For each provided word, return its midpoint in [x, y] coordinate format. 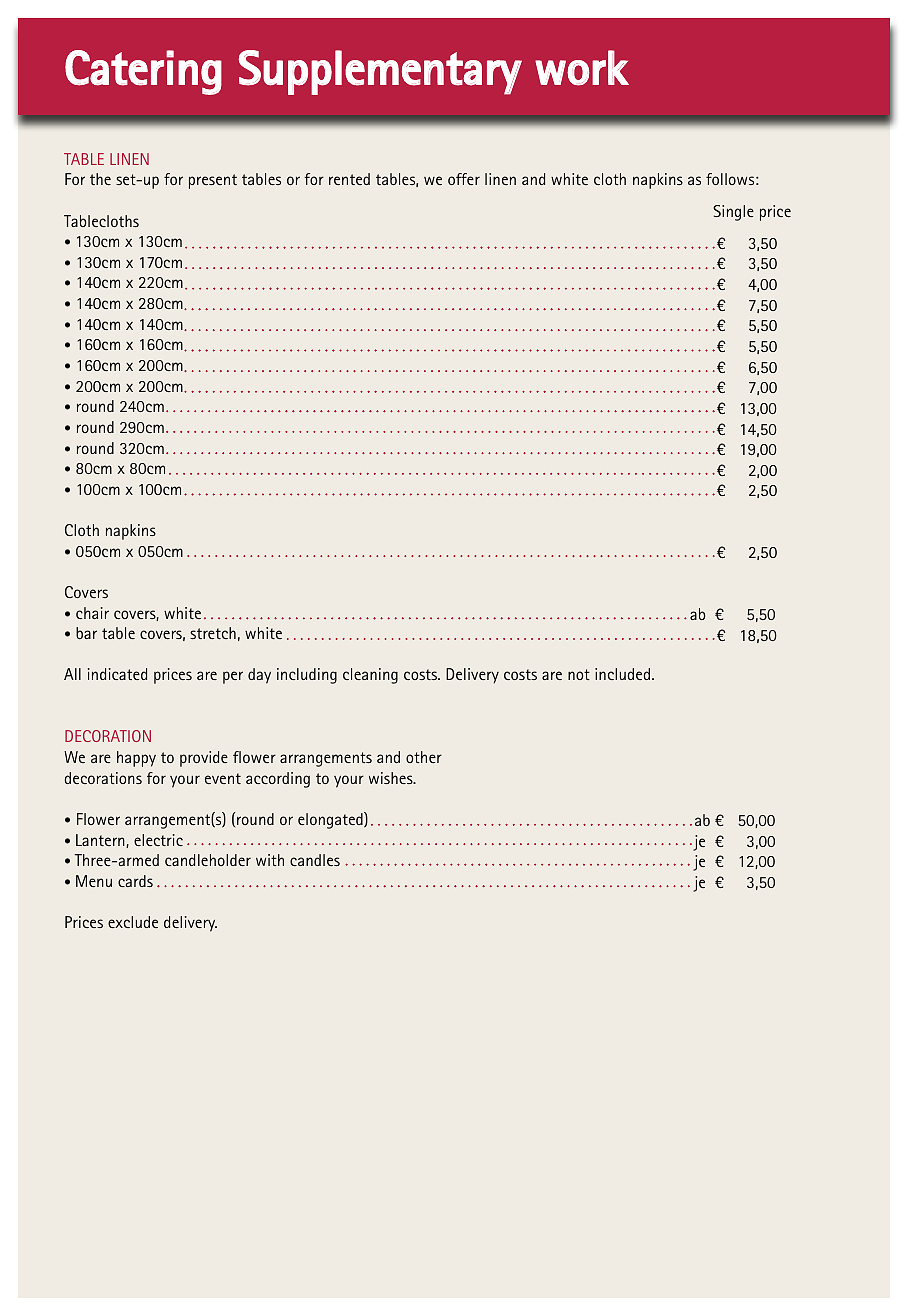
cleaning [370, 676]
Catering [143, 72]
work [582, 68]
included [622, 674]
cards [135, 881]
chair [92, 613]
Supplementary [380, 72]
